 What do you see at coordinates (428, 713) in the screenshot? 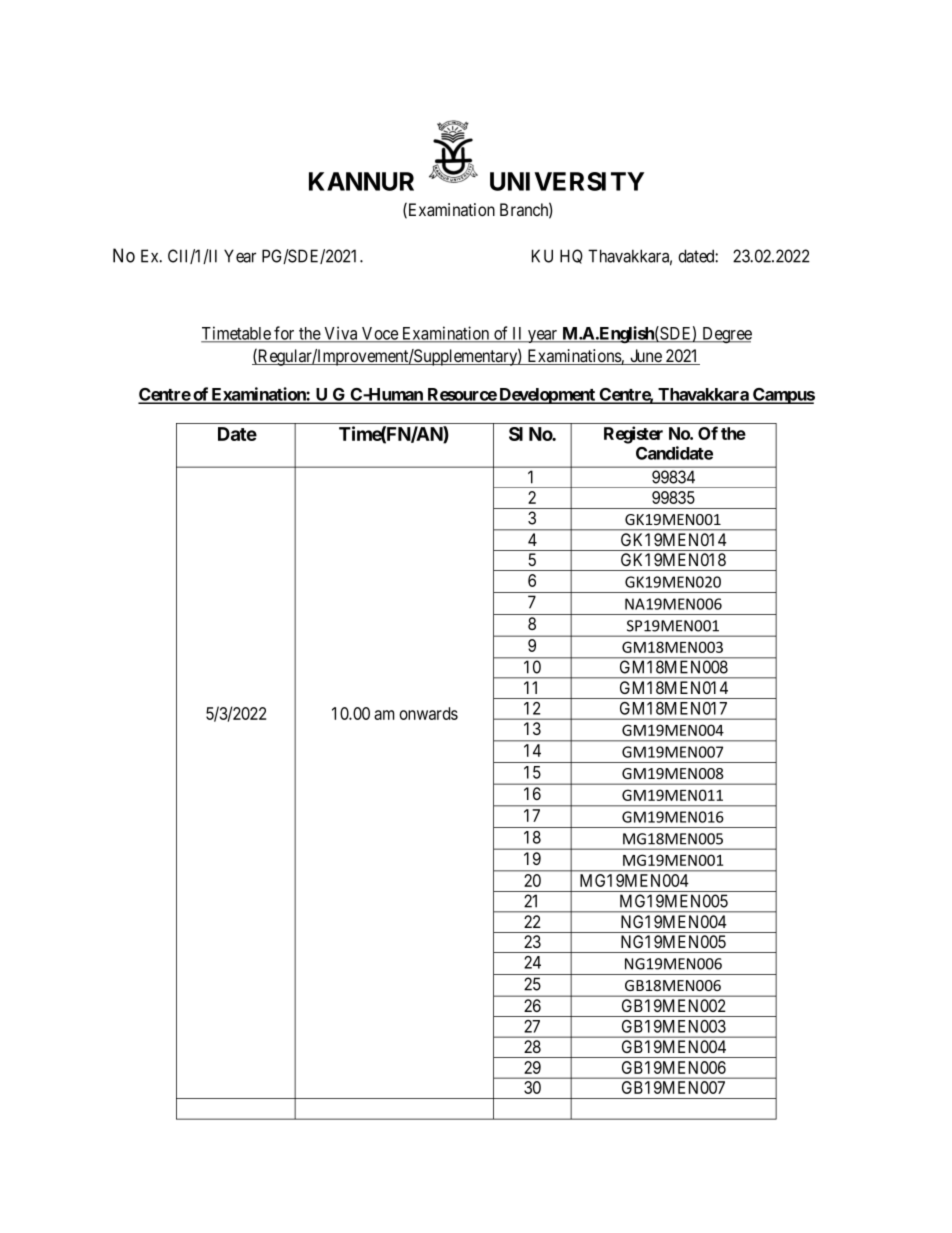
I see `onwards` at bounding box center [428, 713].
